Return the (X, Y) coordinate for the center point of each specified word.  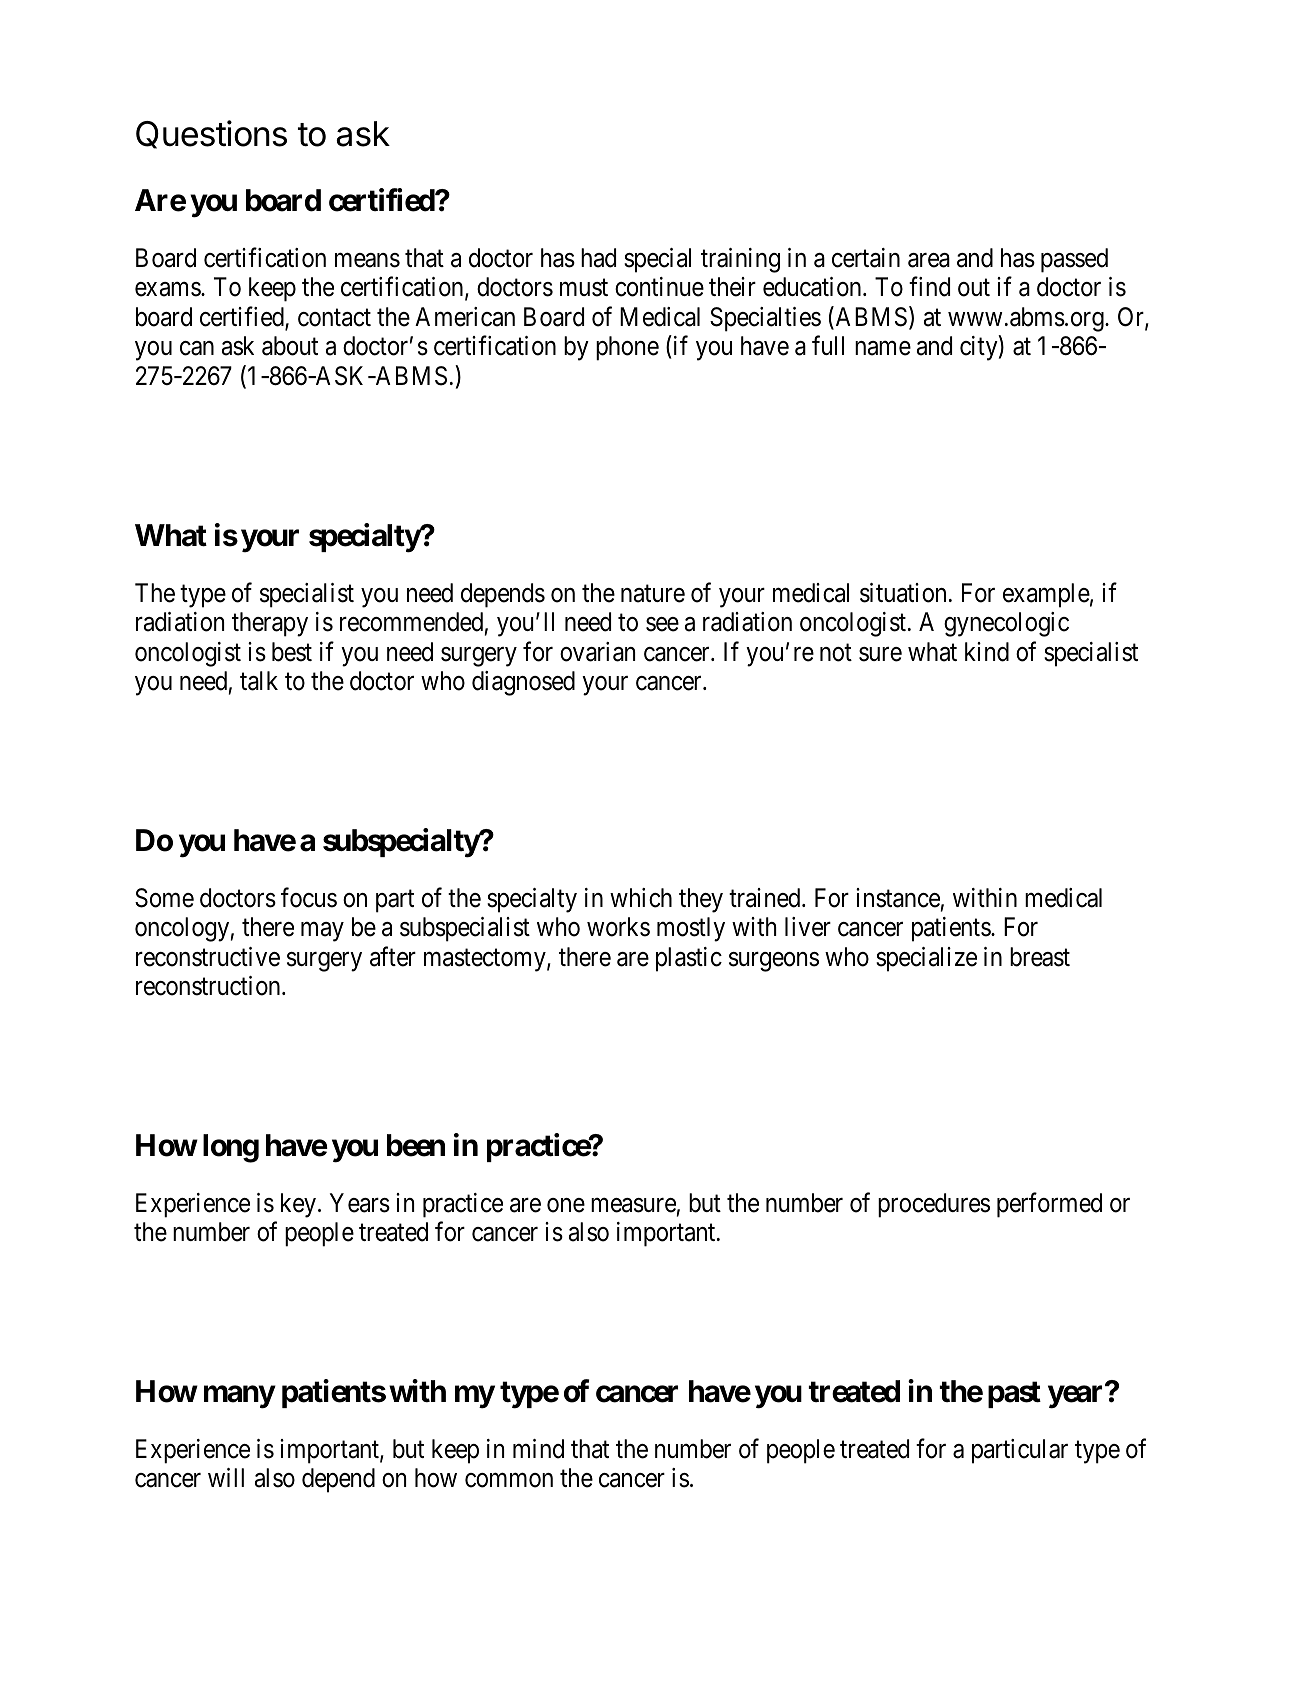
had (598, 258)
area (929, 260)
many (239, 1397)
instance (898, 898)
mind (538, 1449)
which (641, 898)
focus (309, 897)
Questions (211, 134)
